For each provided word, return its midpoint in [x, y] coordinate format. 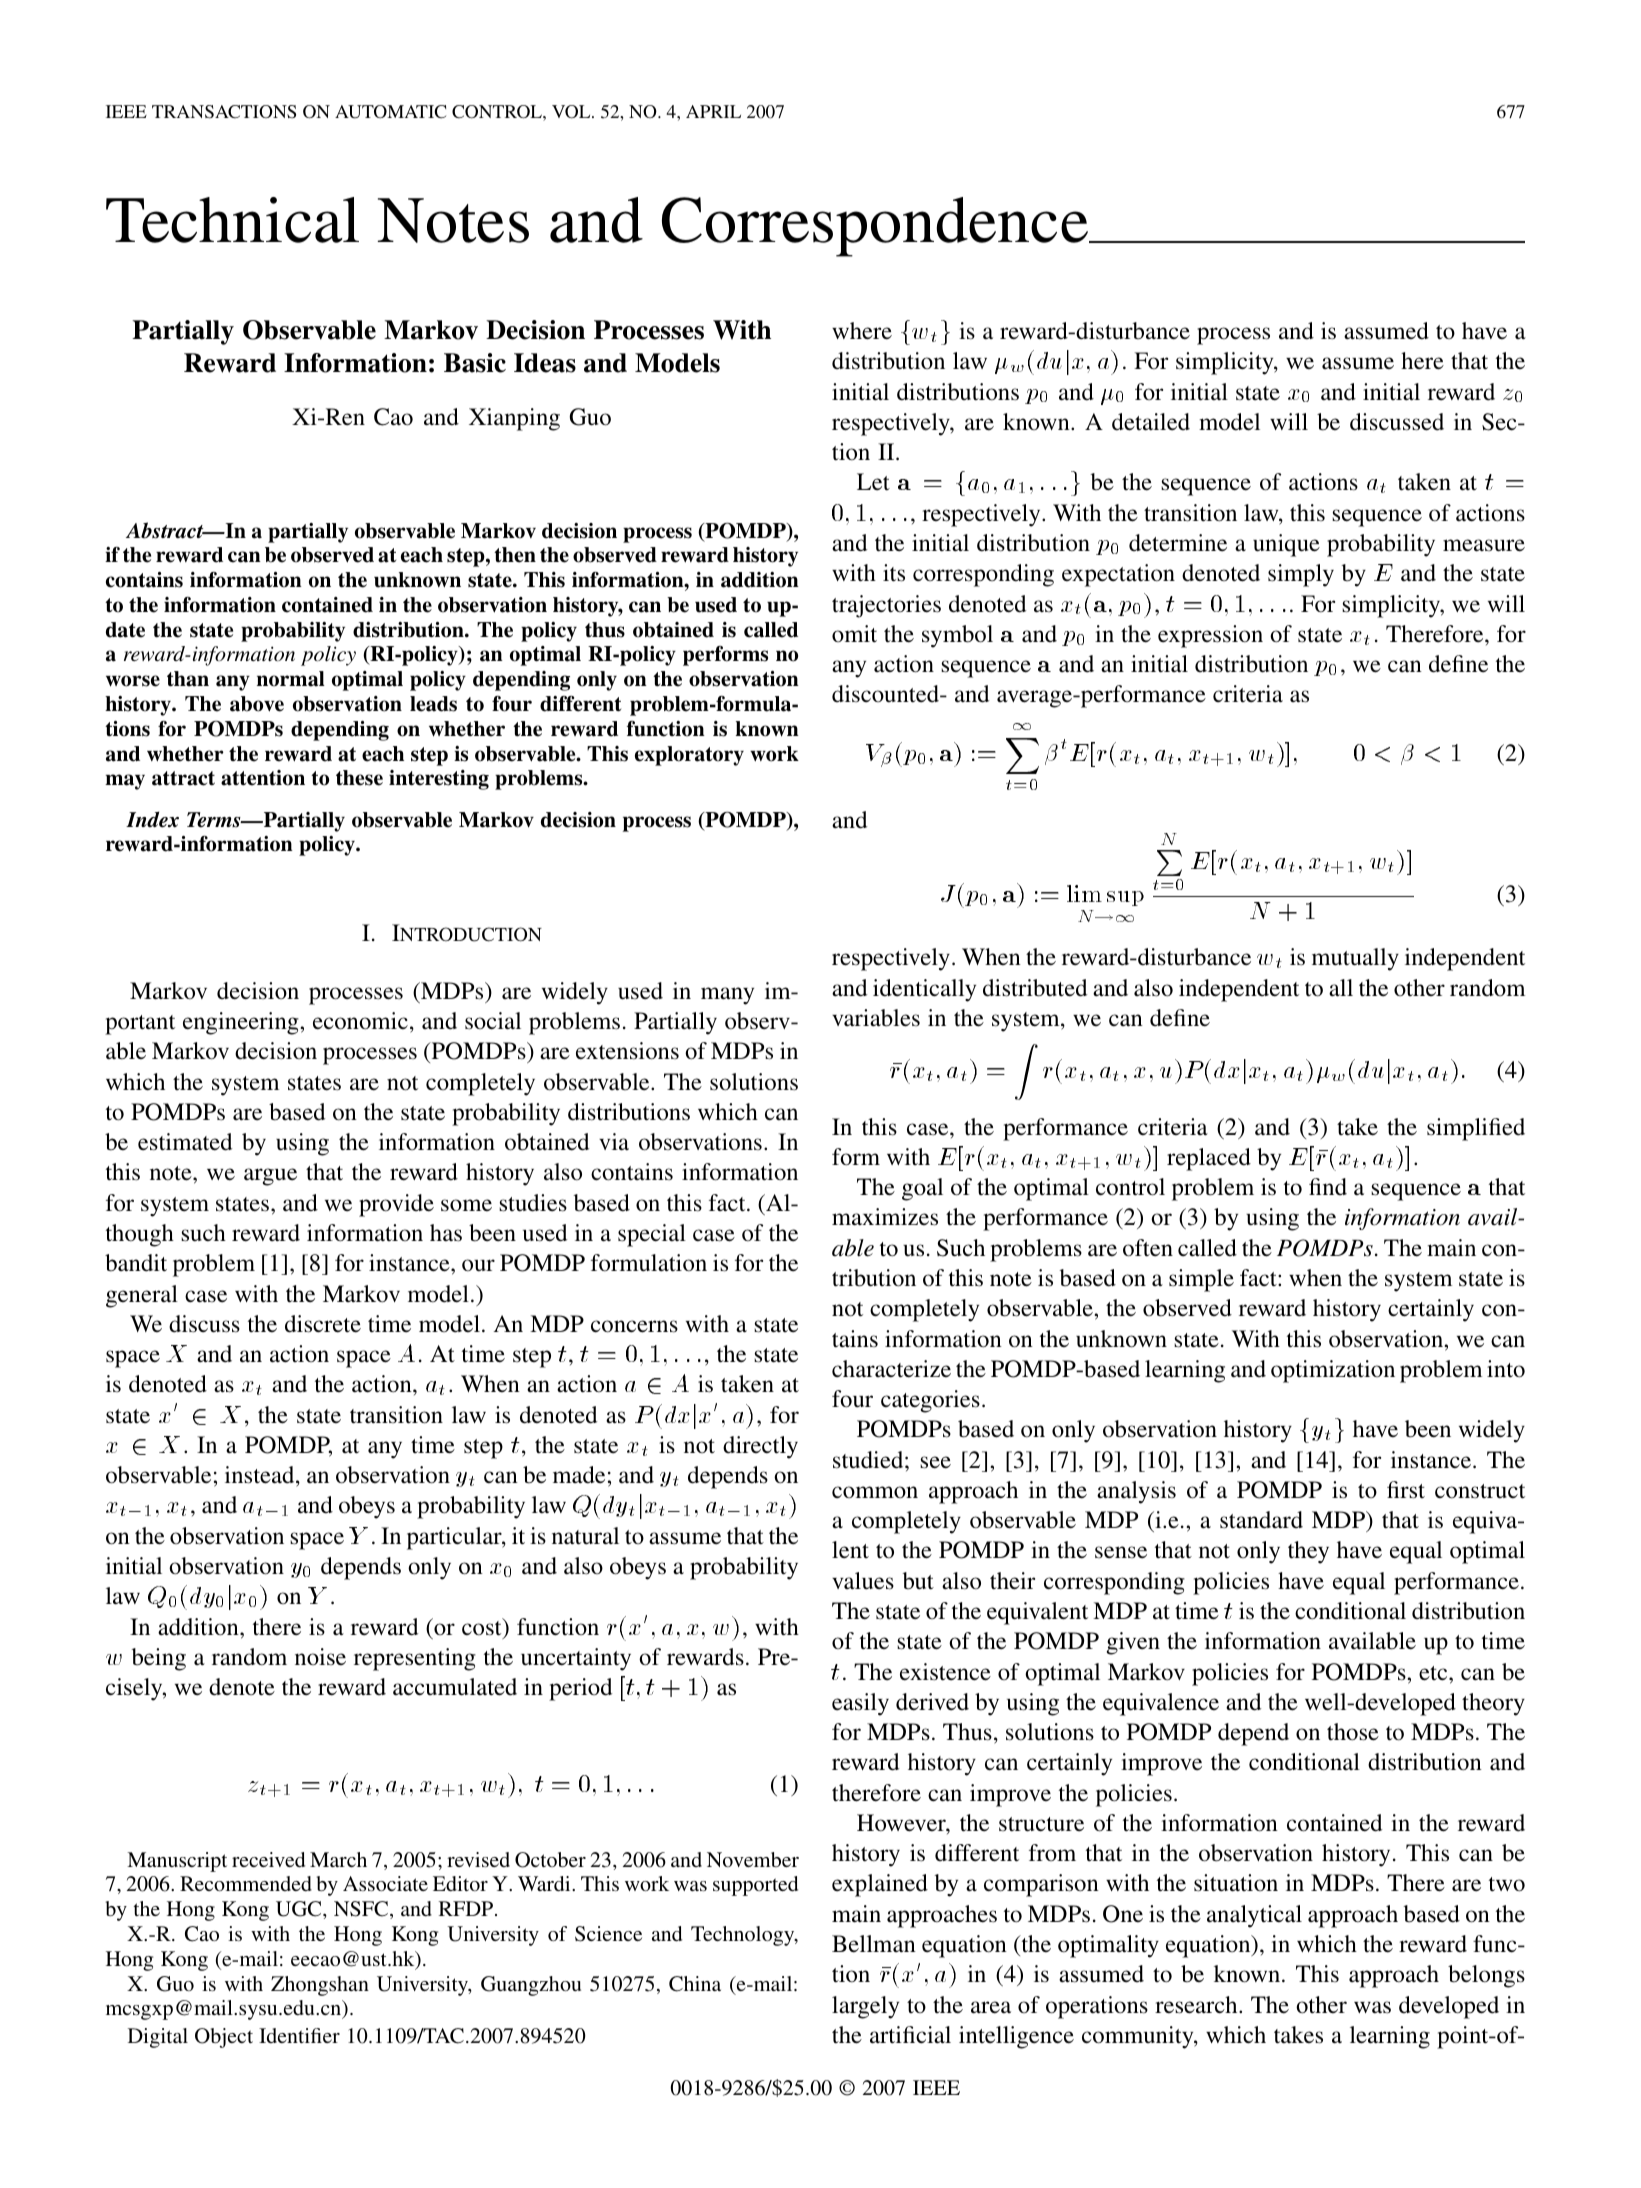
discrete [323, 1324]
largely [865, 2007]
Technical [232, 220]
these [359, 778]
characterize [891, 1369]
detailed [1151, 422]
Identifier [299, 2035]
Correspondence [876, 227]
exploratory [689, 756]
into [1506, 1369]
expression [1210, 636]
